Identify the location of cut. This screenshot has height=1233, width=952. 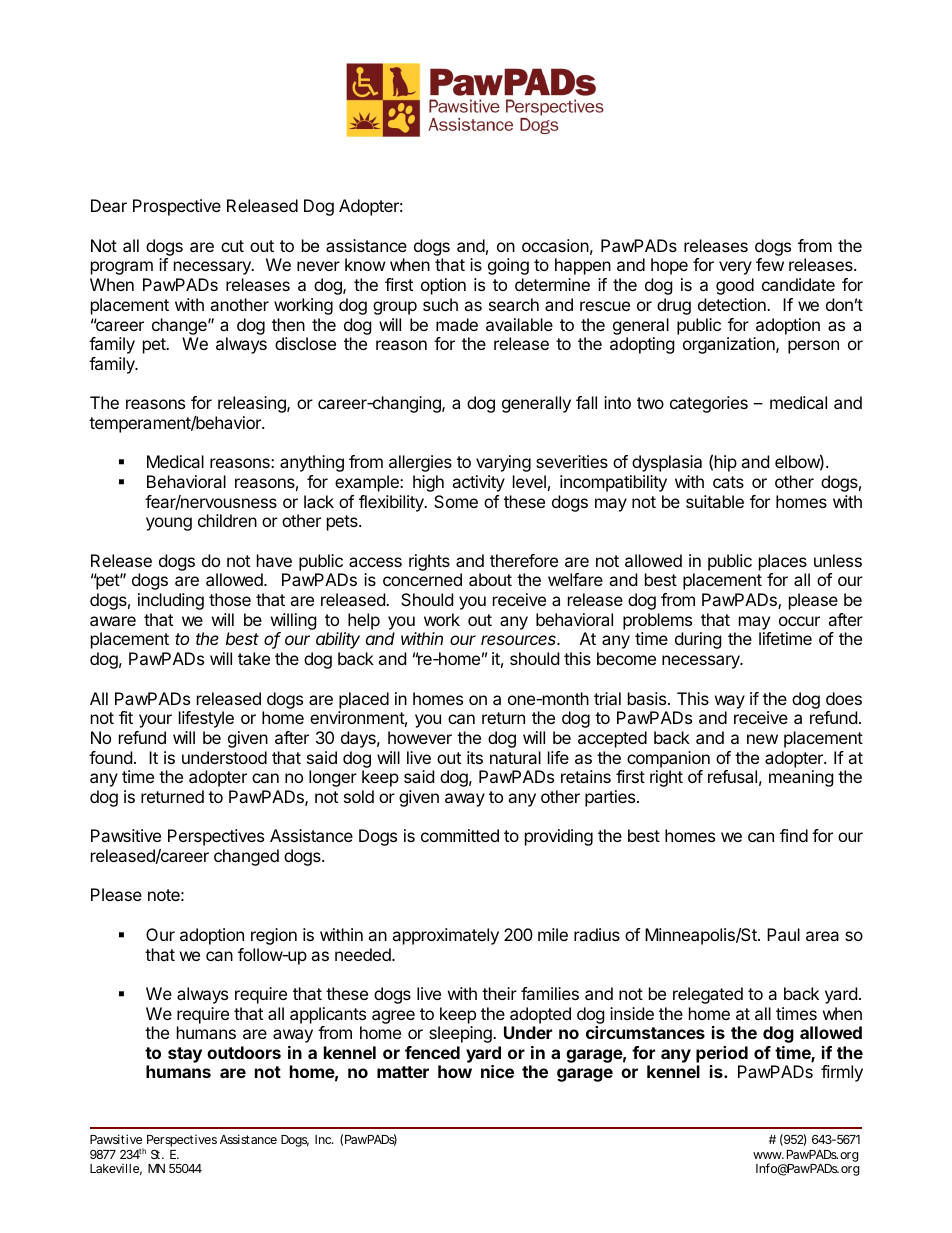
(232, 246).
